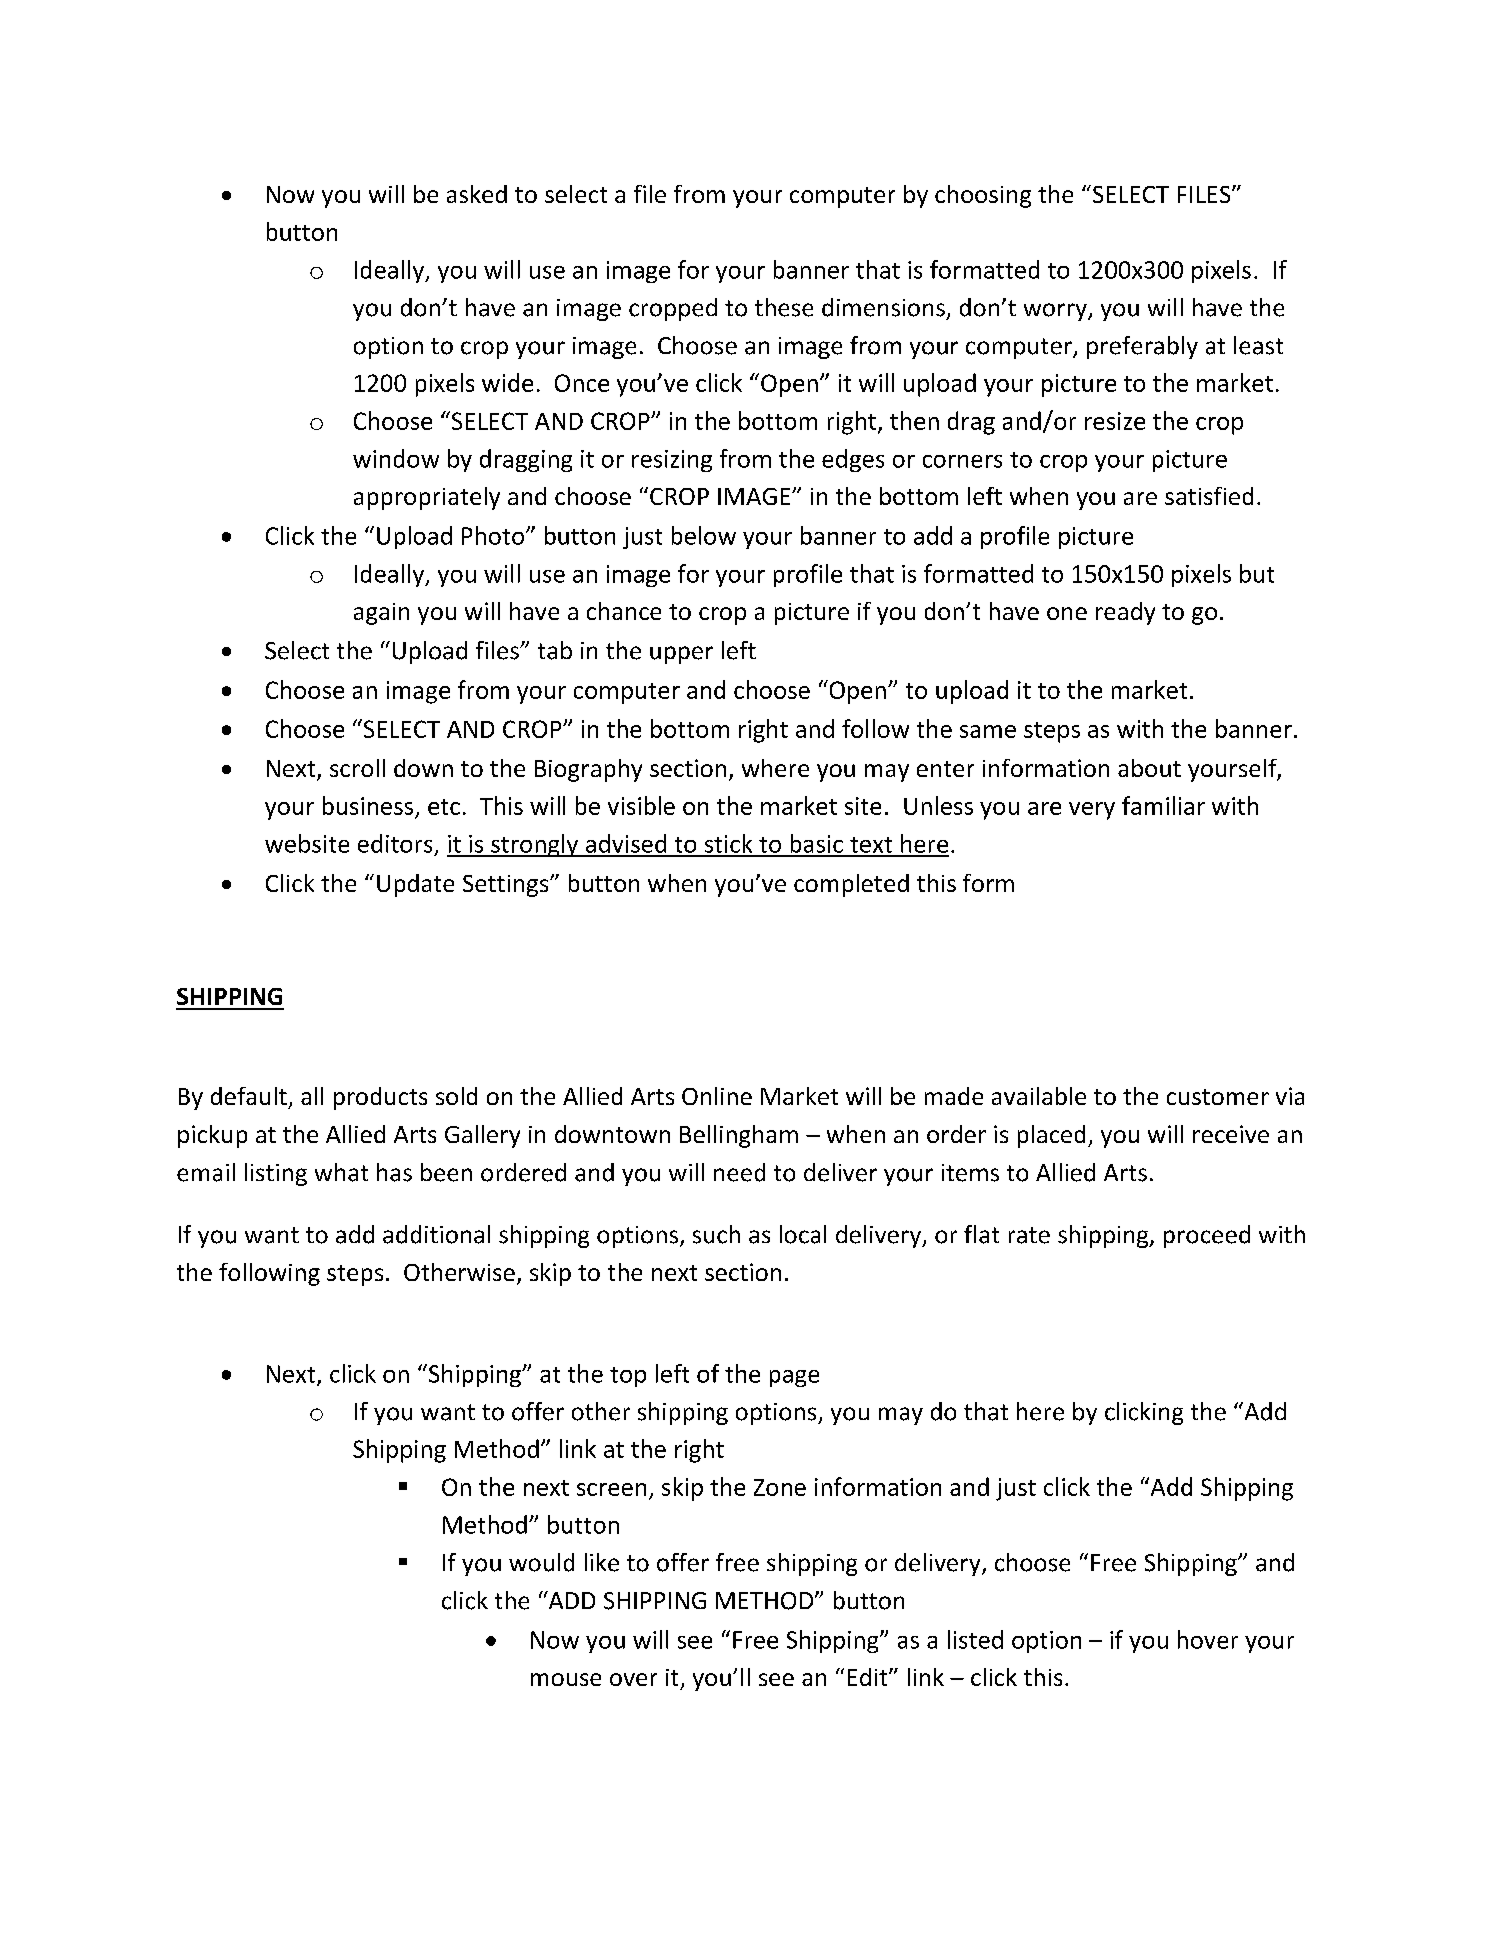 The image size is (1498, 1938). I want to click on listed, so click(975, 1639).
